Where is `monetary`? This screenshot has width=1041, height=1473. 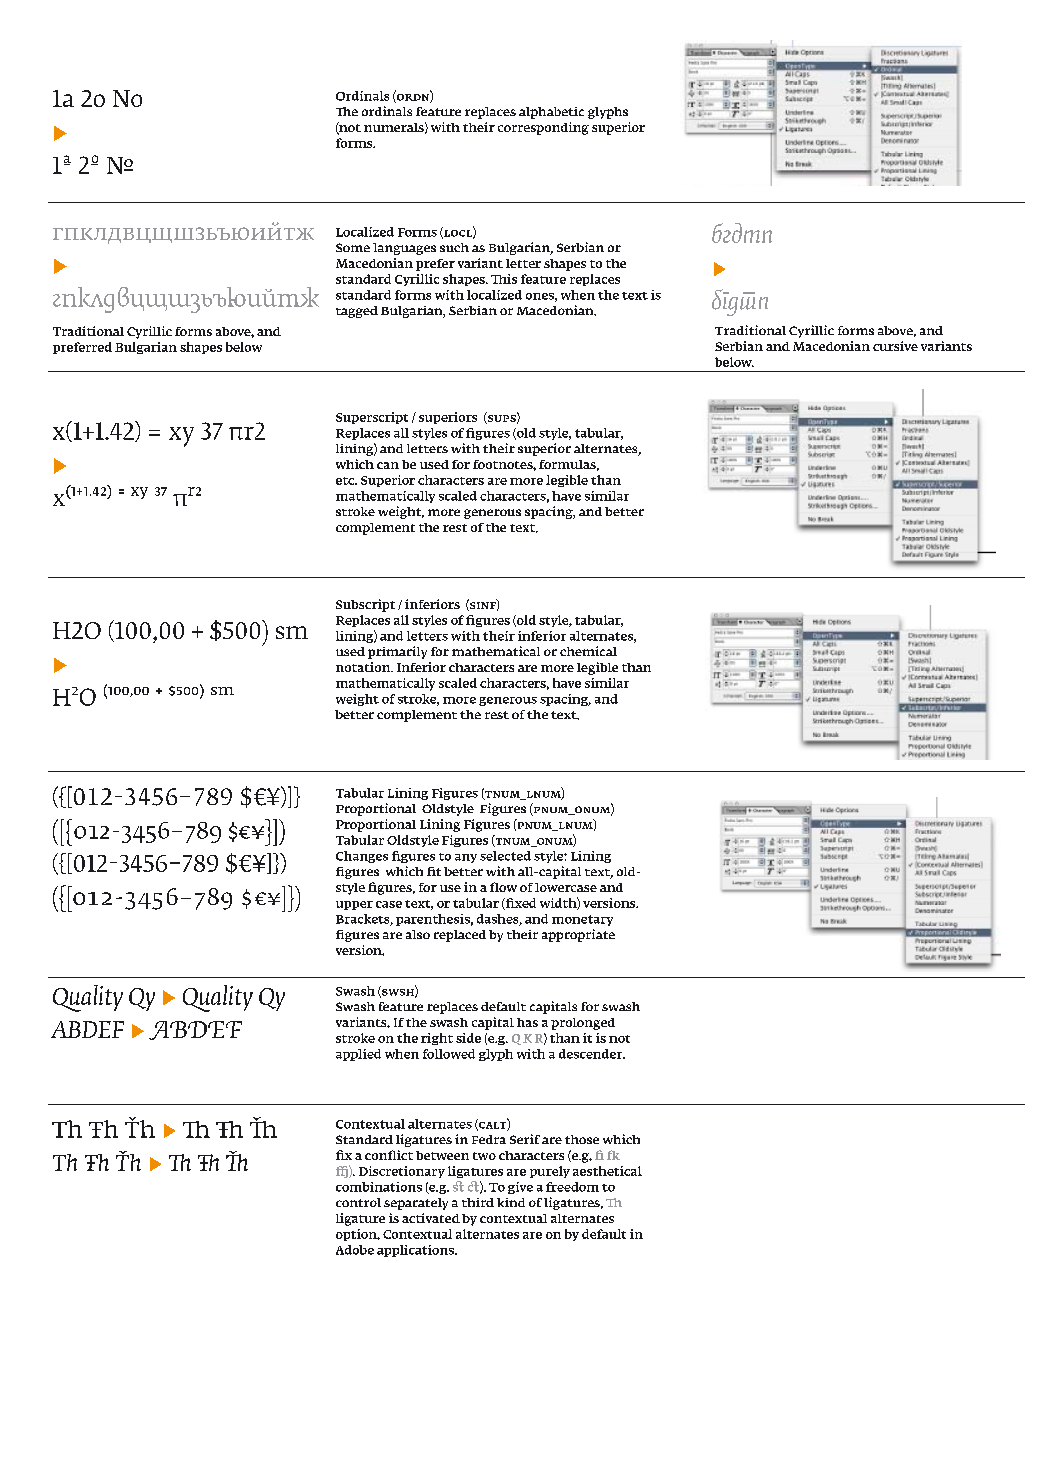 monetary is located at coordinates (582, 920).
